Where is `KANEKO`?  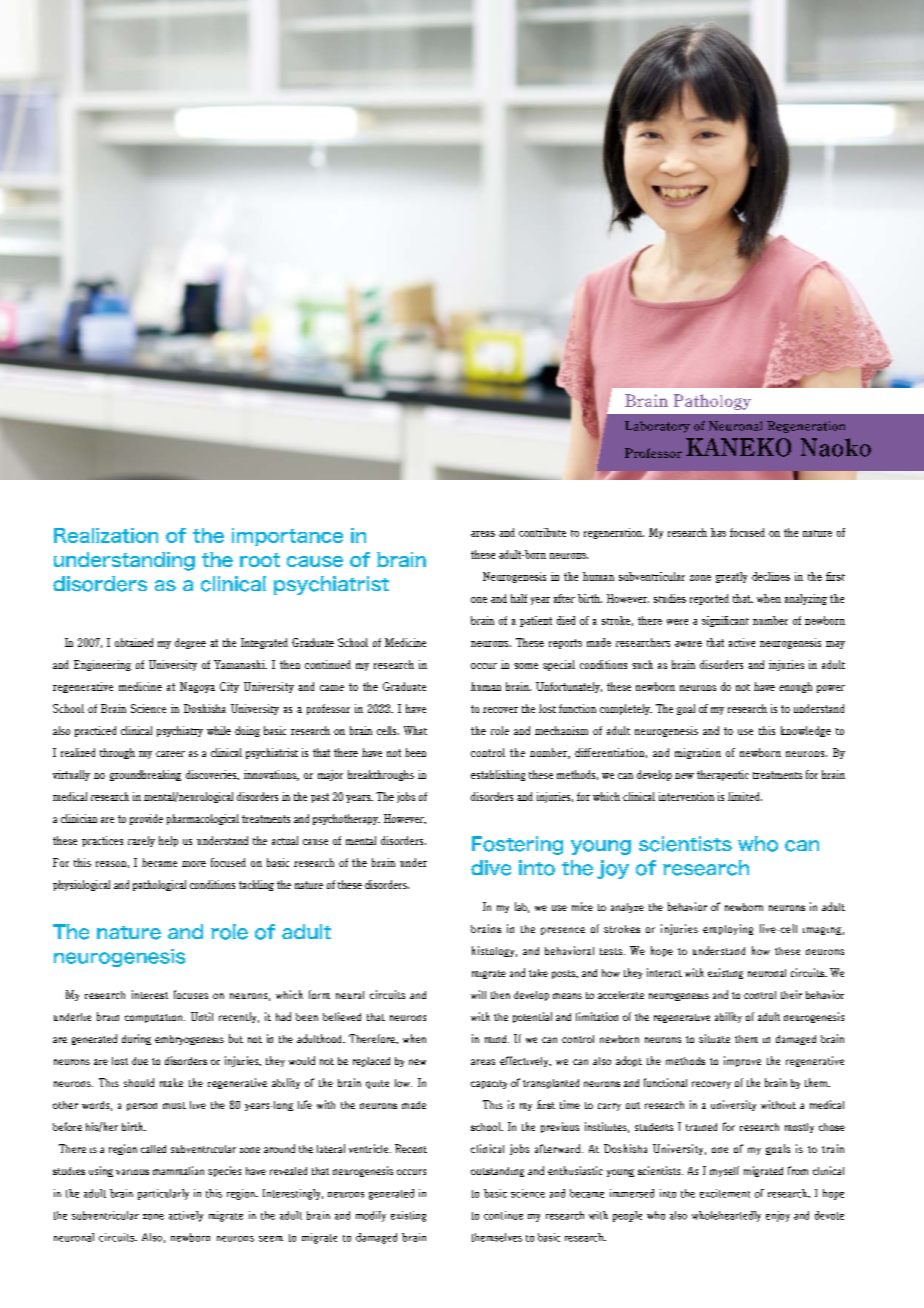 KANEKO is located at coordinates (738, 447).
